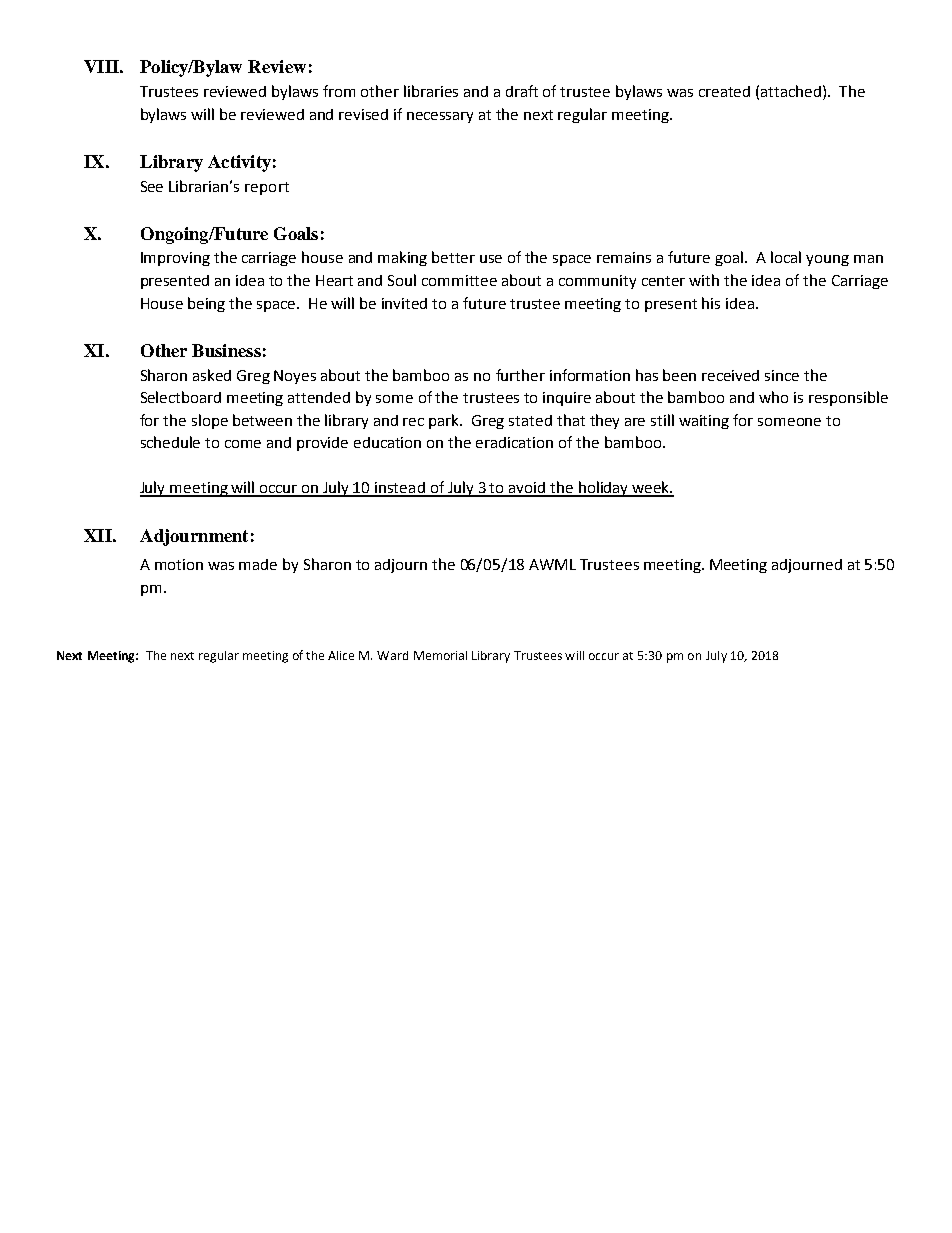  Describe the element at coordinates (341, 655) in the document. I see `Alice` at that location.
